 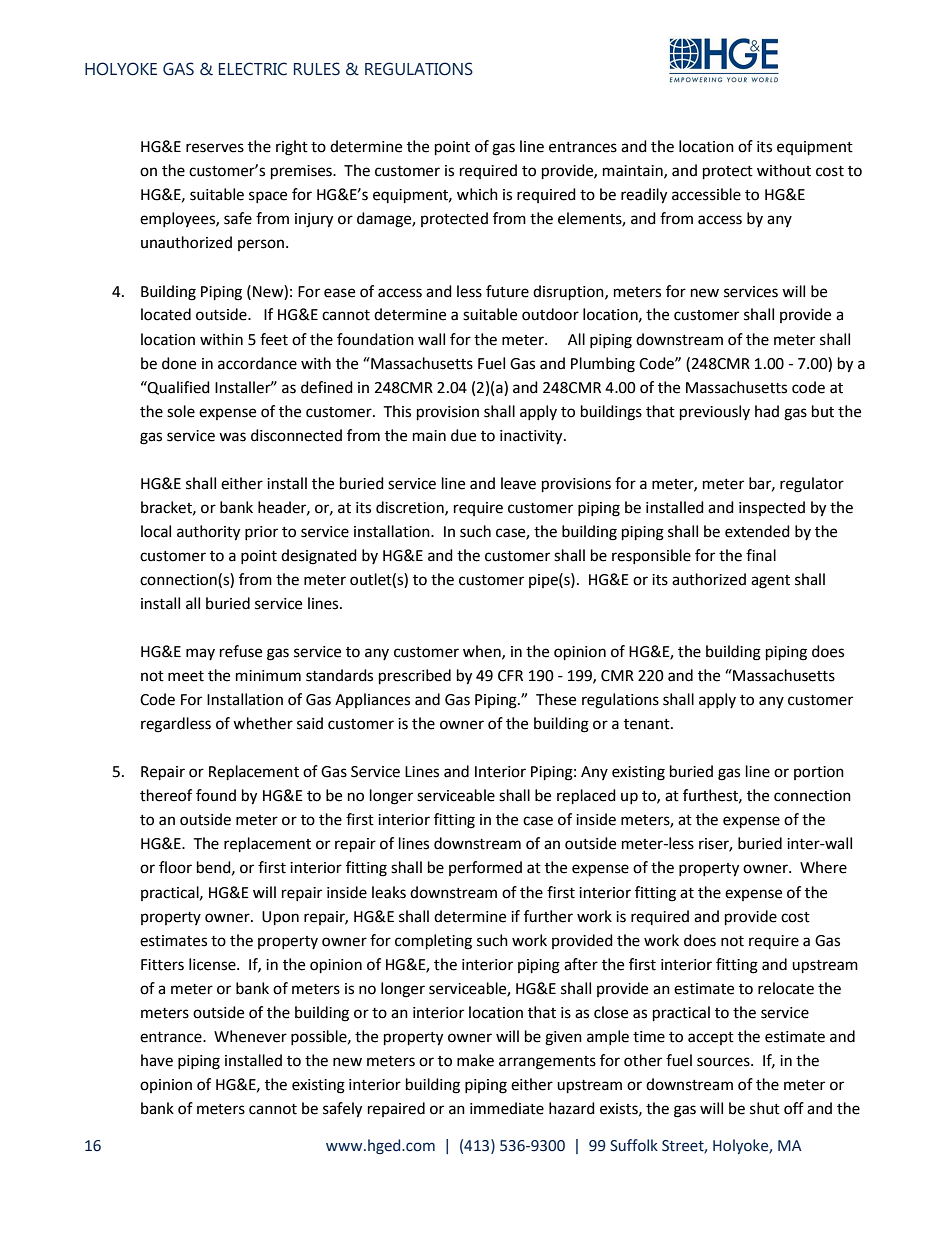 I want to click on refuse, so click(x=241, y=651).
